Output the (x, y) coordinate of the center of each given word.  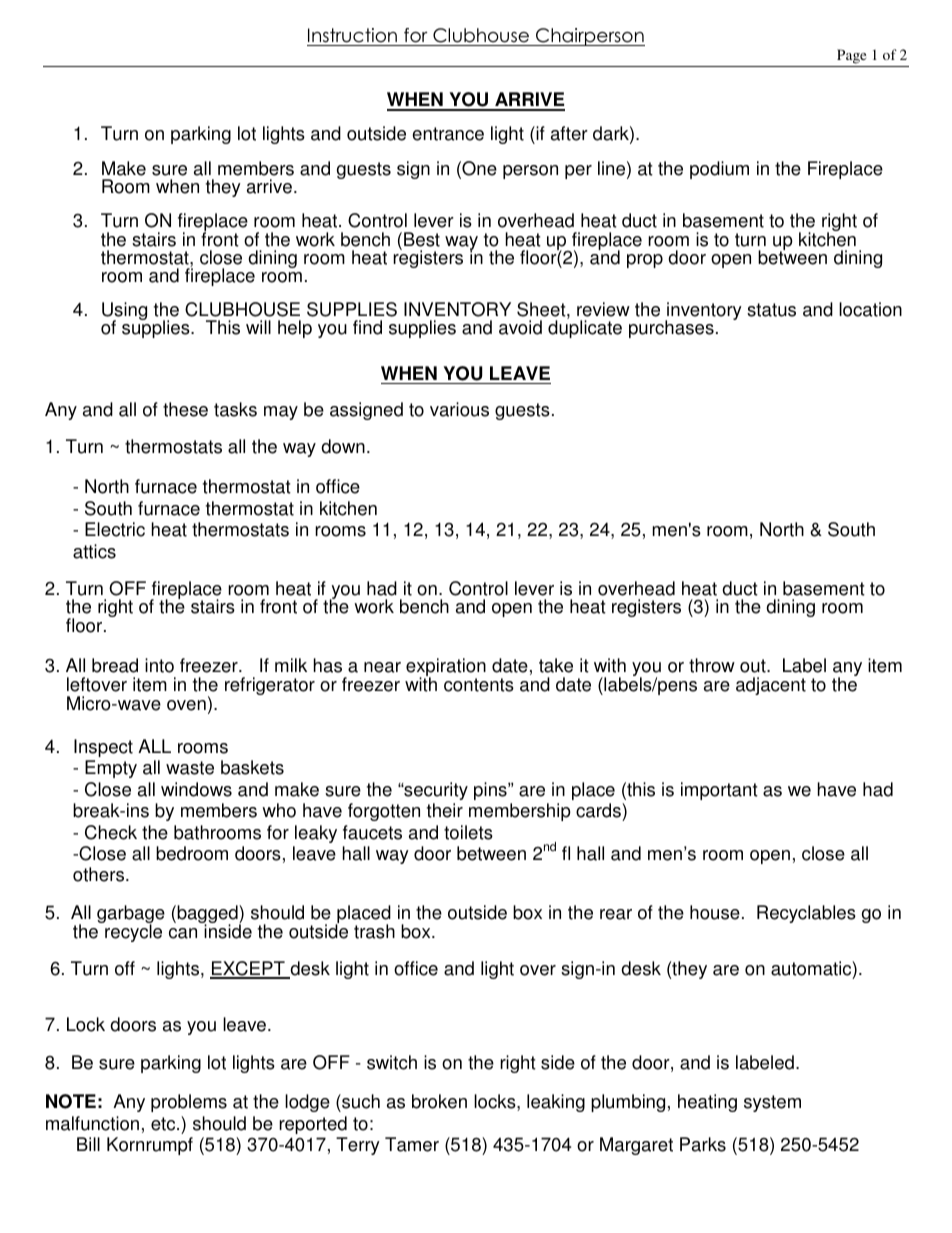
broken (439, 1101)
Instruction (353, 37)
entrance (448, 134)
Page (852, 58)
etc (164, 1124)
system (772, 1103)
